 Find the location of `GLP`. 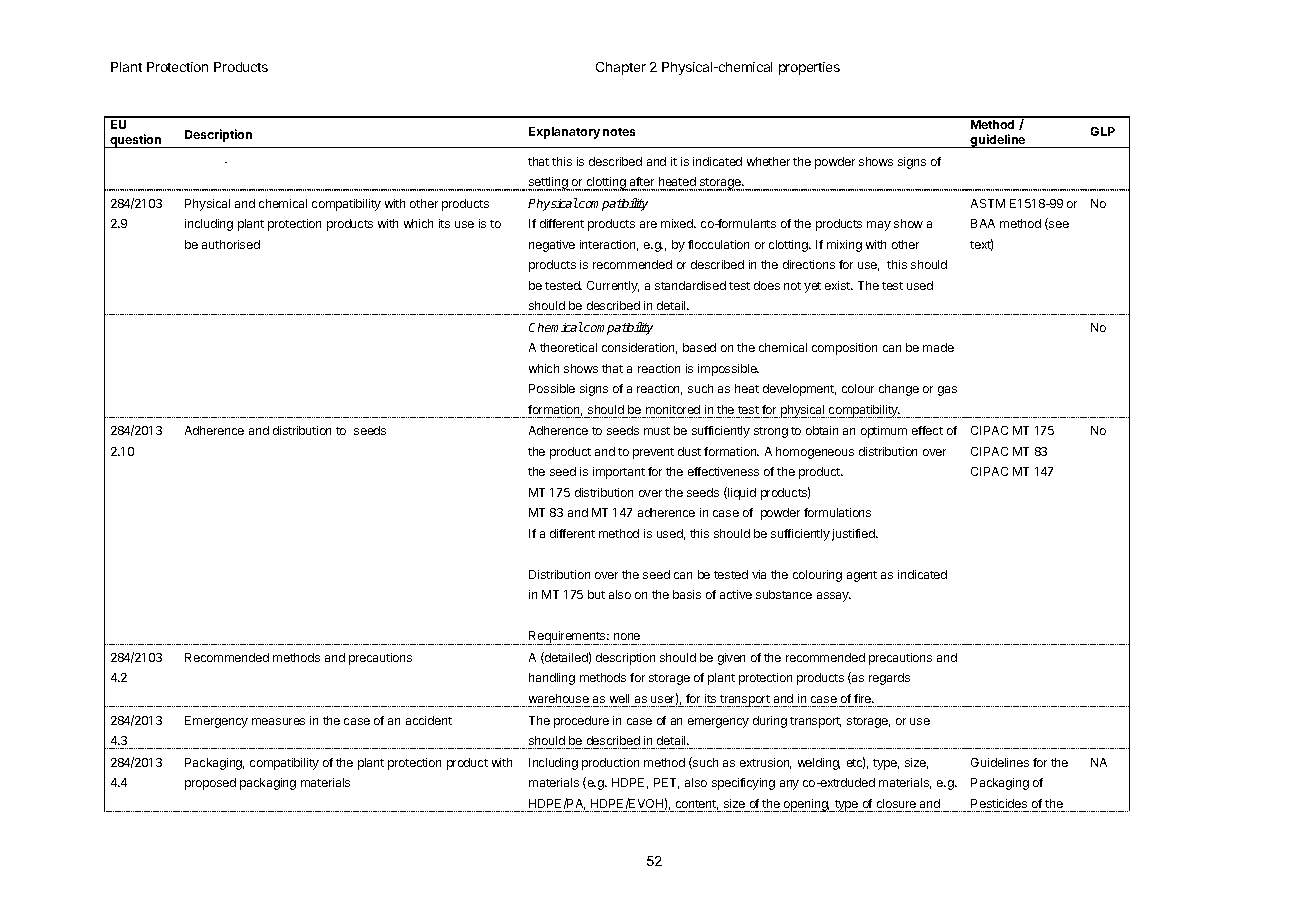

GLP is located at coordinates (1103, 131).
